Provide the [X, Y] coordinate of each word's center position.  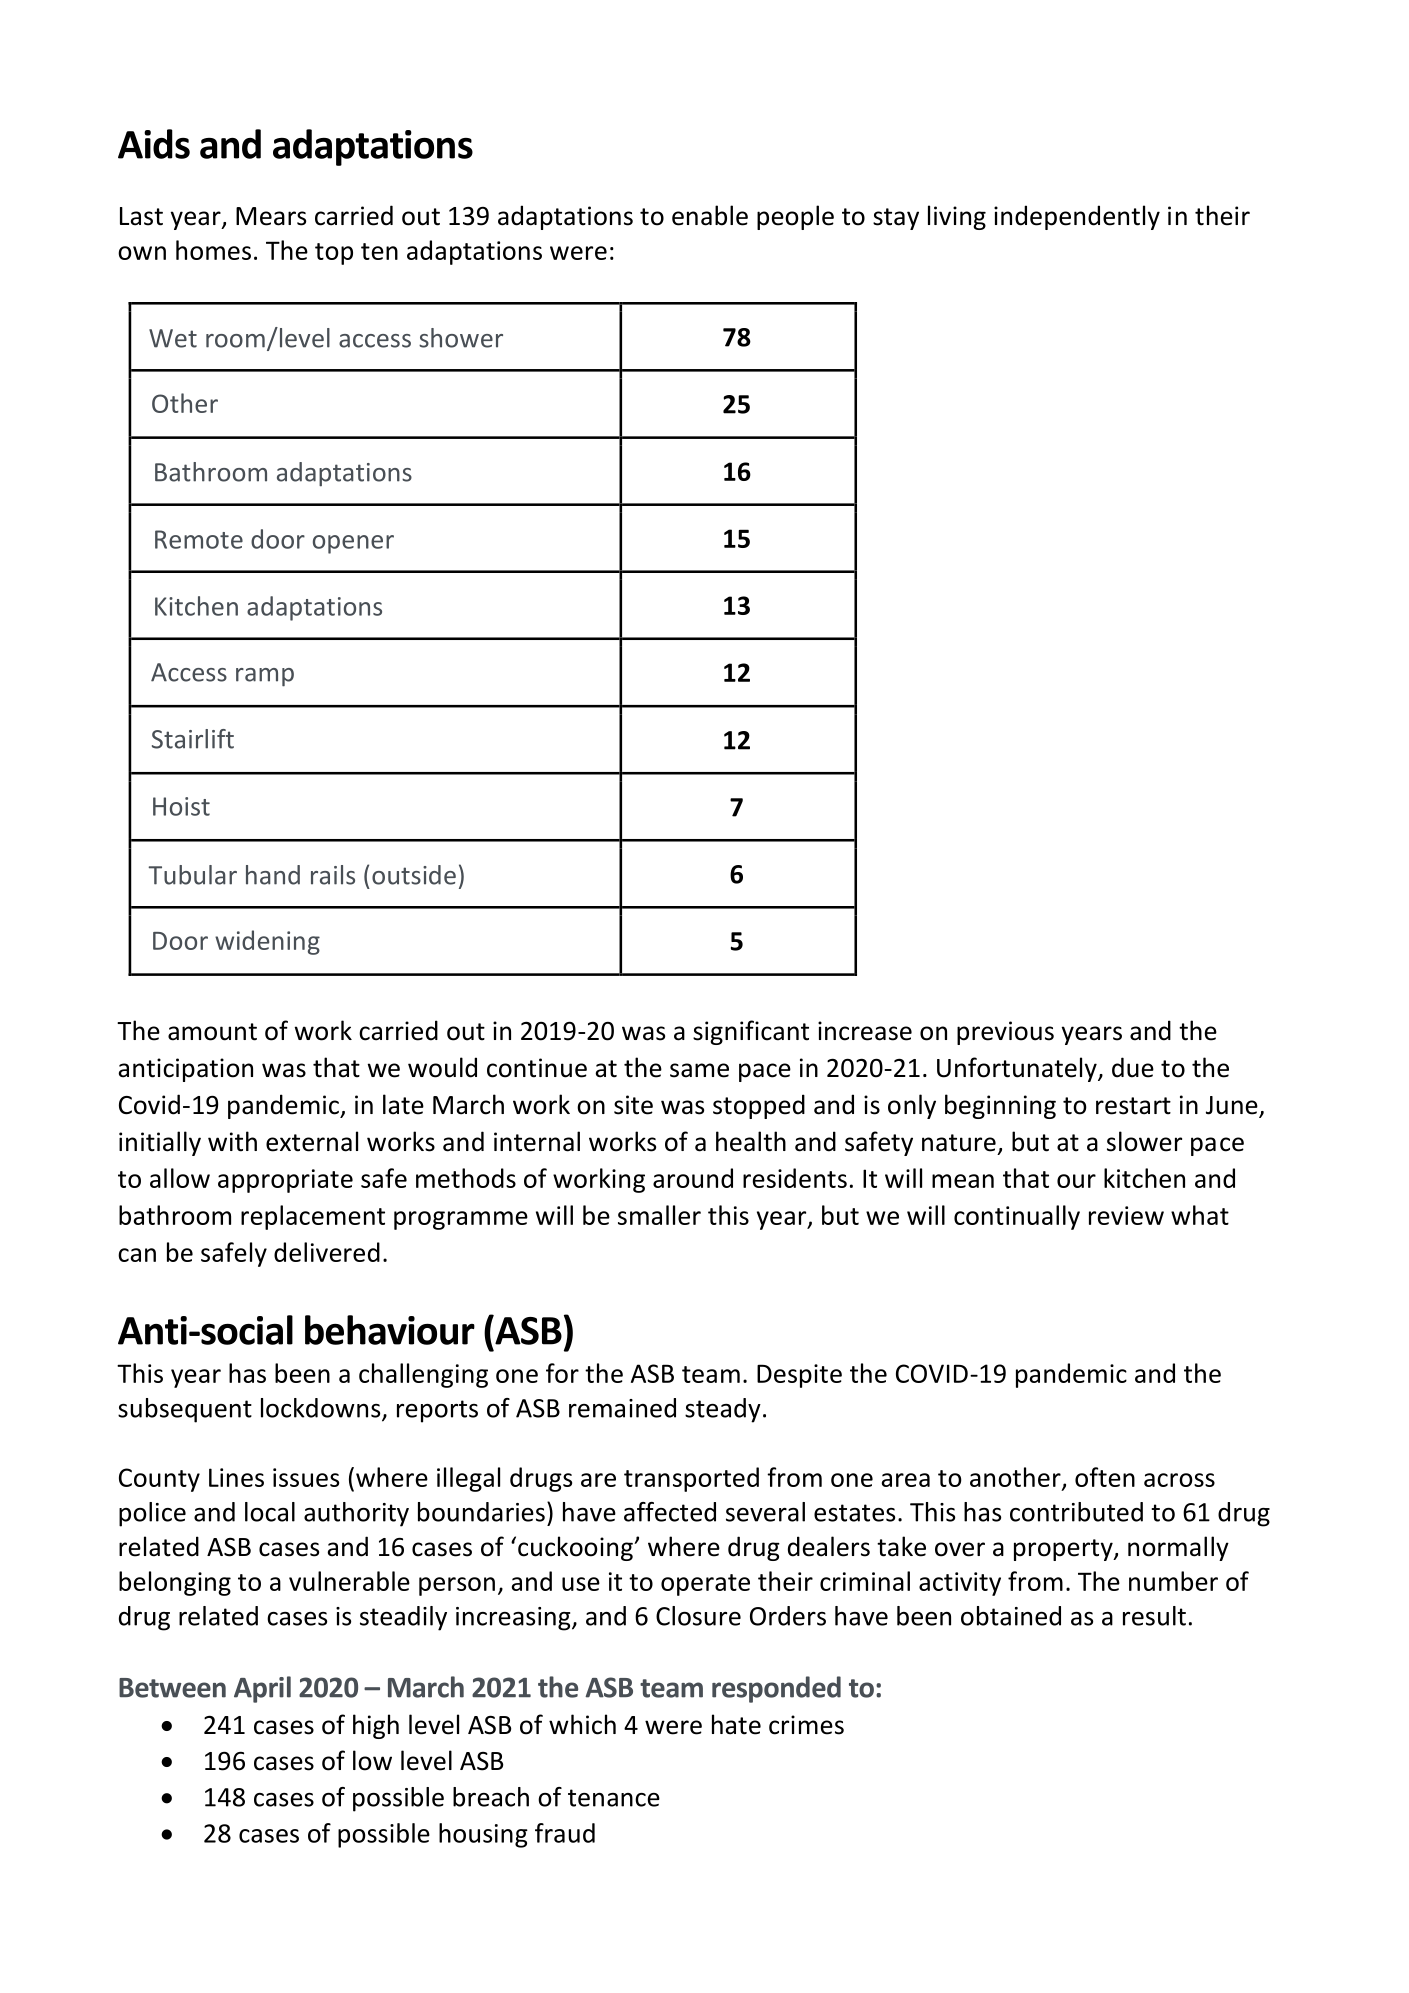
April [262, 1689]
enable [710, 215]
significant [751, 1032]
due [1133, 1067]
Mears [271, 216]
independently [1077, 217]
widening [267, 942]
